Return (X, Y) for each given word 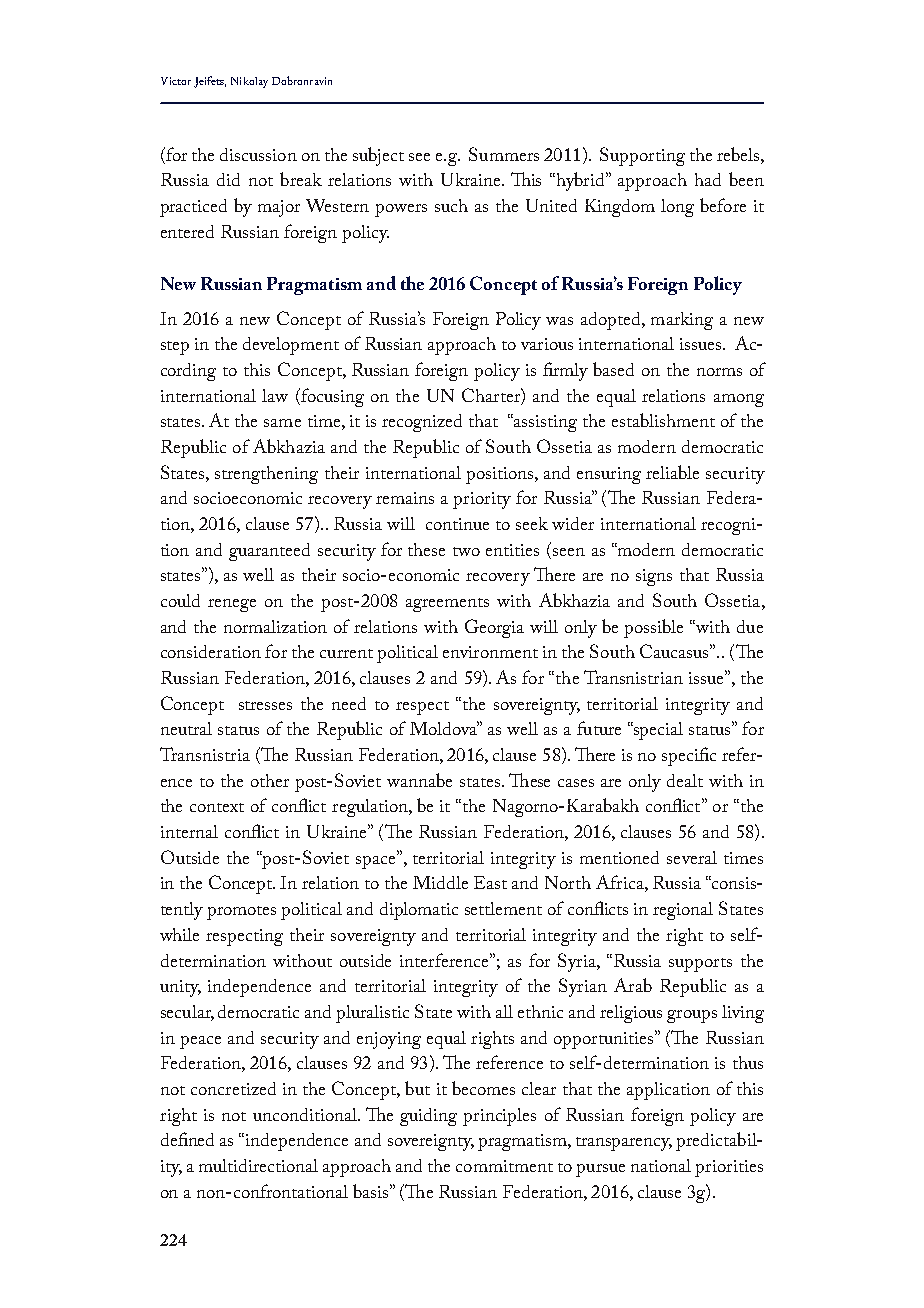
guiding (428, 1117)
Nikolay (249, 82)
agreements (447, 605)
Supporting (642, 156)
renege (232, 605)
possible (653, 628)
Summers (504, 154)
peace (200, 1042)
